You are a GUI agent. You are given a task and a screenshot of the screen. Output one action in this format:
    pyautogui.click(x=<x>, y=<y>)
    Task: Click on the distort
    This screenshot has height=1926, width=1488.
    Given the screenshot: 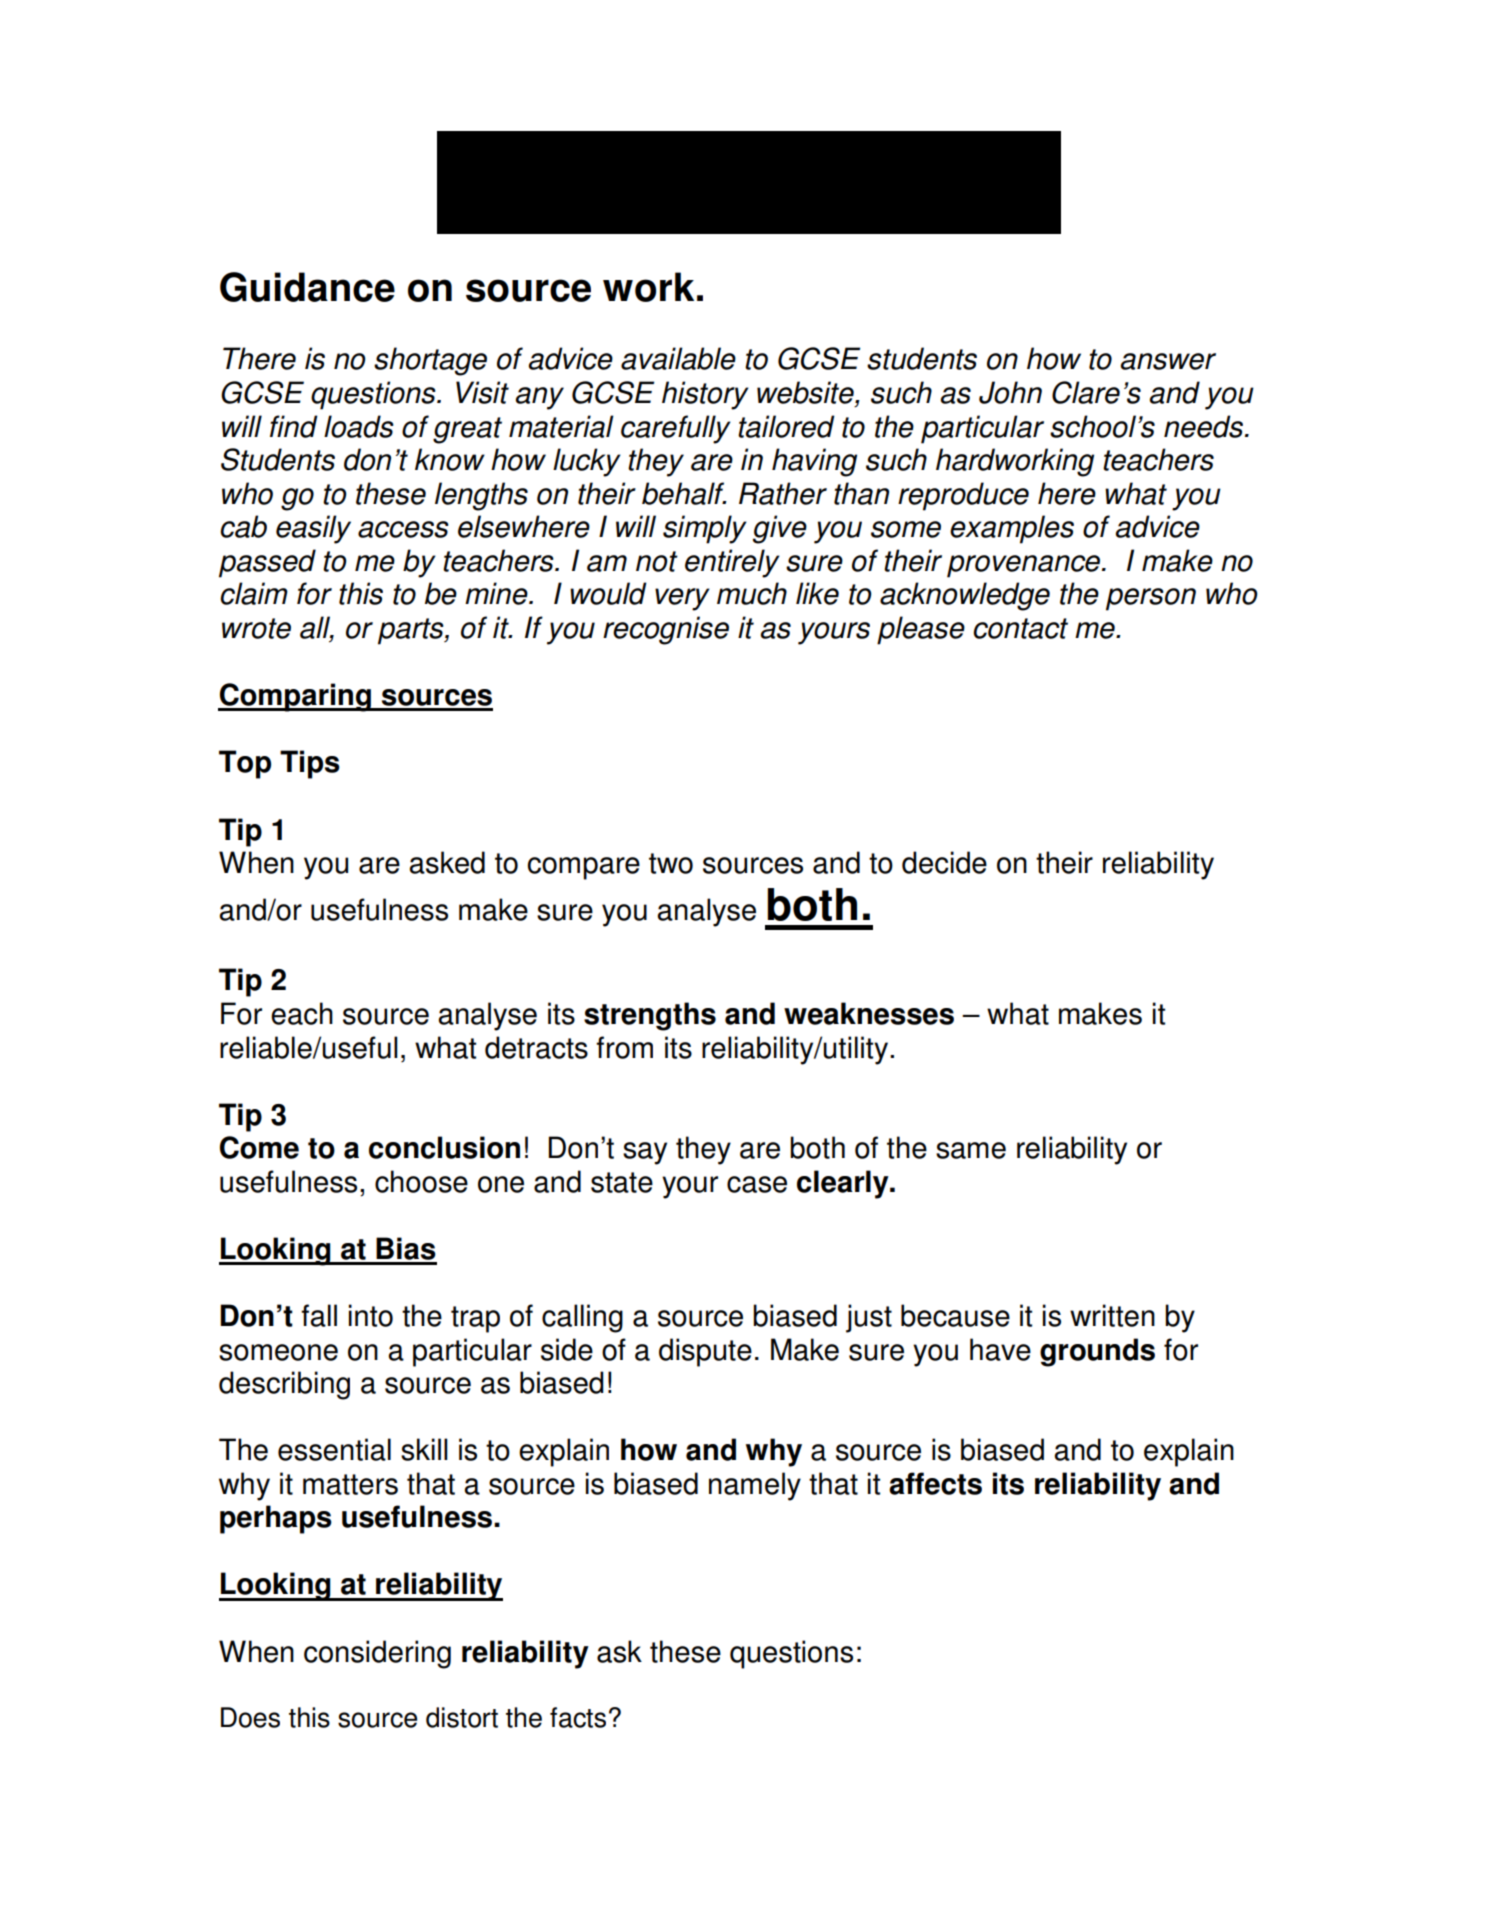 What is the action you would take?
    pyautogui.click(x=462, y=1717)
